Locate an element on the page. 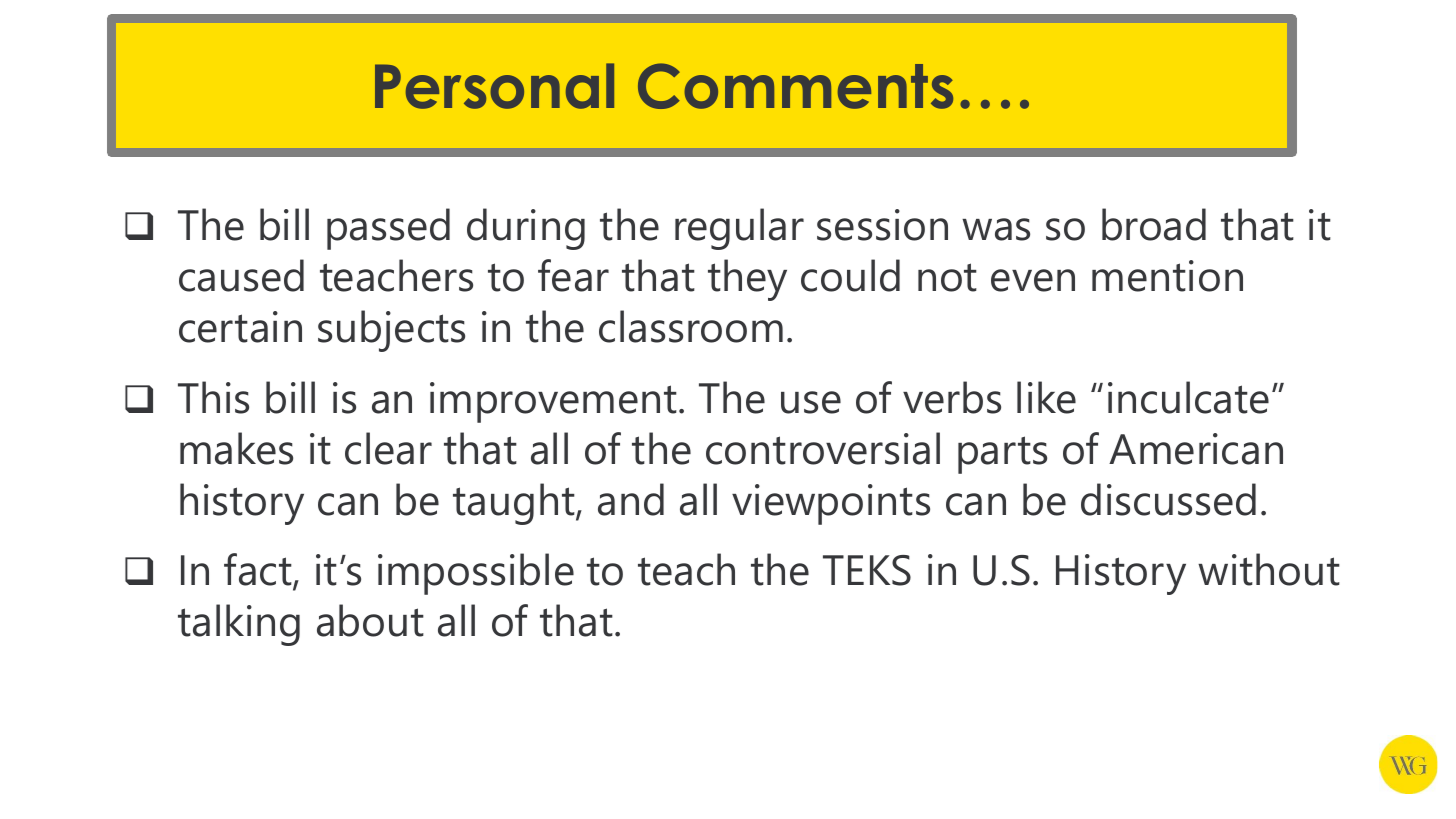 The height and width of the document is (819, 1456). classroom is located at coordinates (691, 326).
